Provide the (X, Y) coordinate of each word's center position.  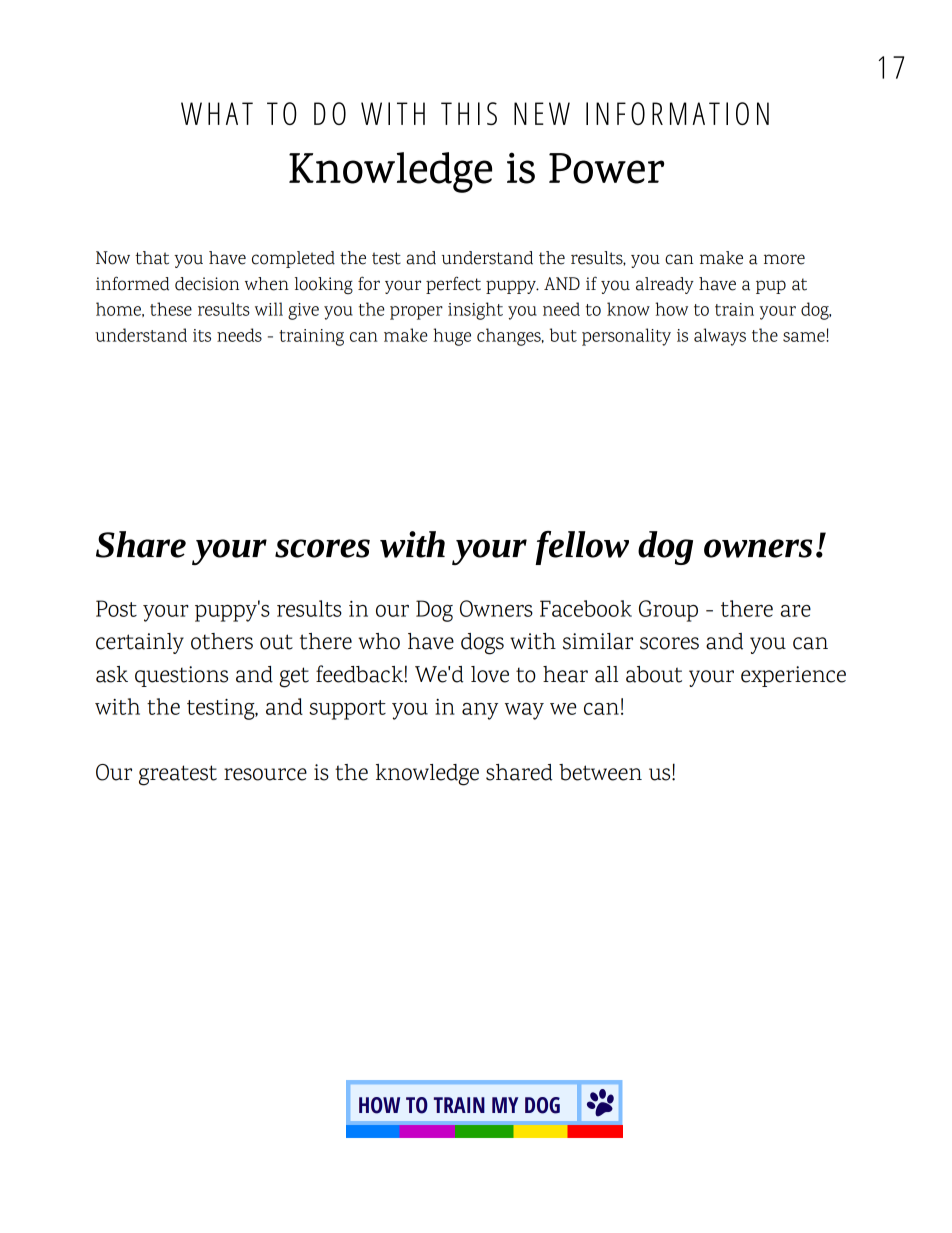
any (480, 711)
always (720, 337)
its (202, 335)
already (665, 285)
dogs (482, 644)
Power (606, 168)
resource (265, 774)
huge (452, 337)
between (600, 772)
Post (116, 608)
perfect (453, 285)
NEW (542, 113)
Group (668, 611)
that (152, 258)
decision (207, 284)
